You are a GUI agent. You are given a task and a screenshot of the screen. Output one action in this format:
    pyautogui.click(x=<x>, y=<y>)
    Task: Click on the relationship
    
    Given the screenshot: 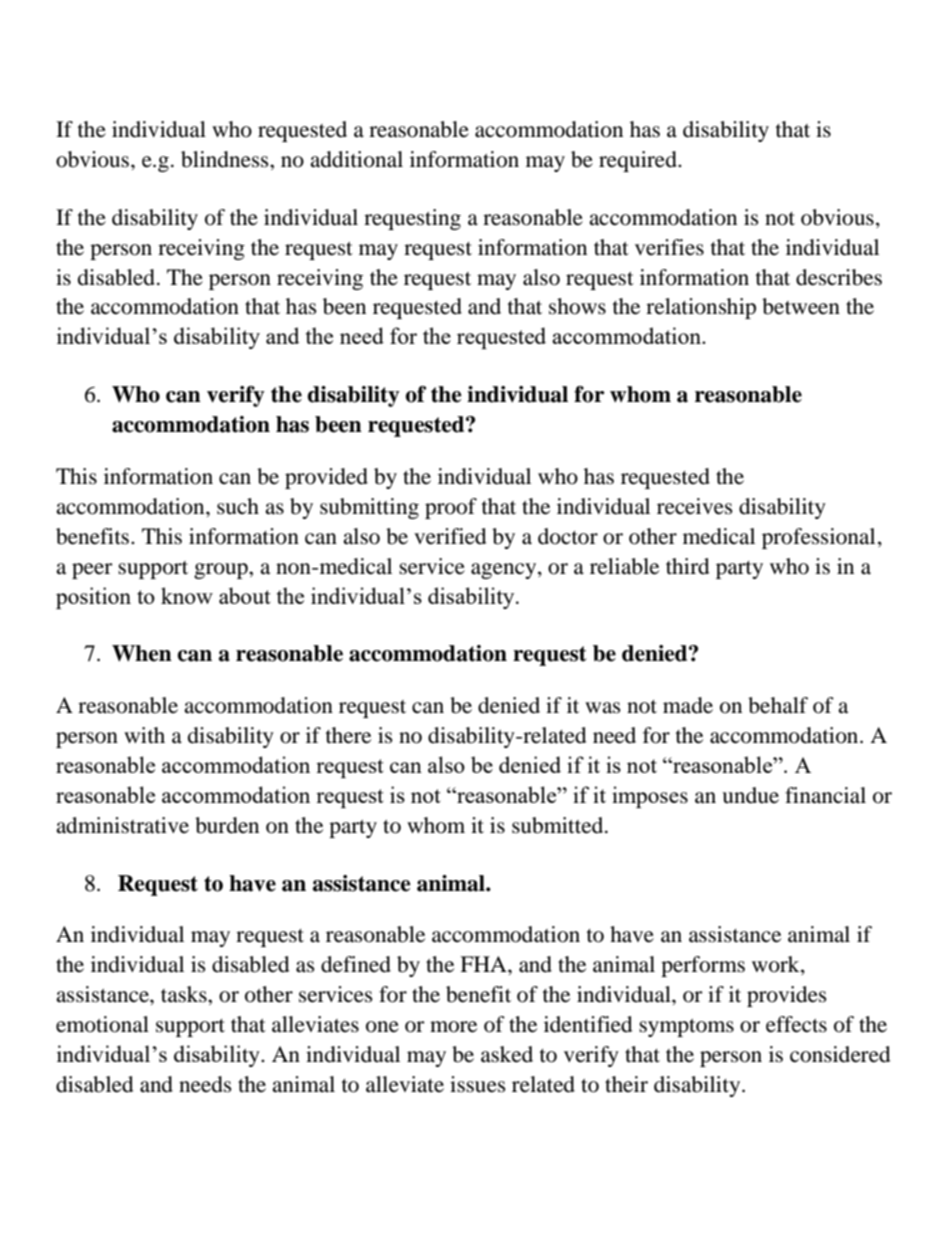 What is the action you would take?
    pyautogui.click(x=701, y=308)
